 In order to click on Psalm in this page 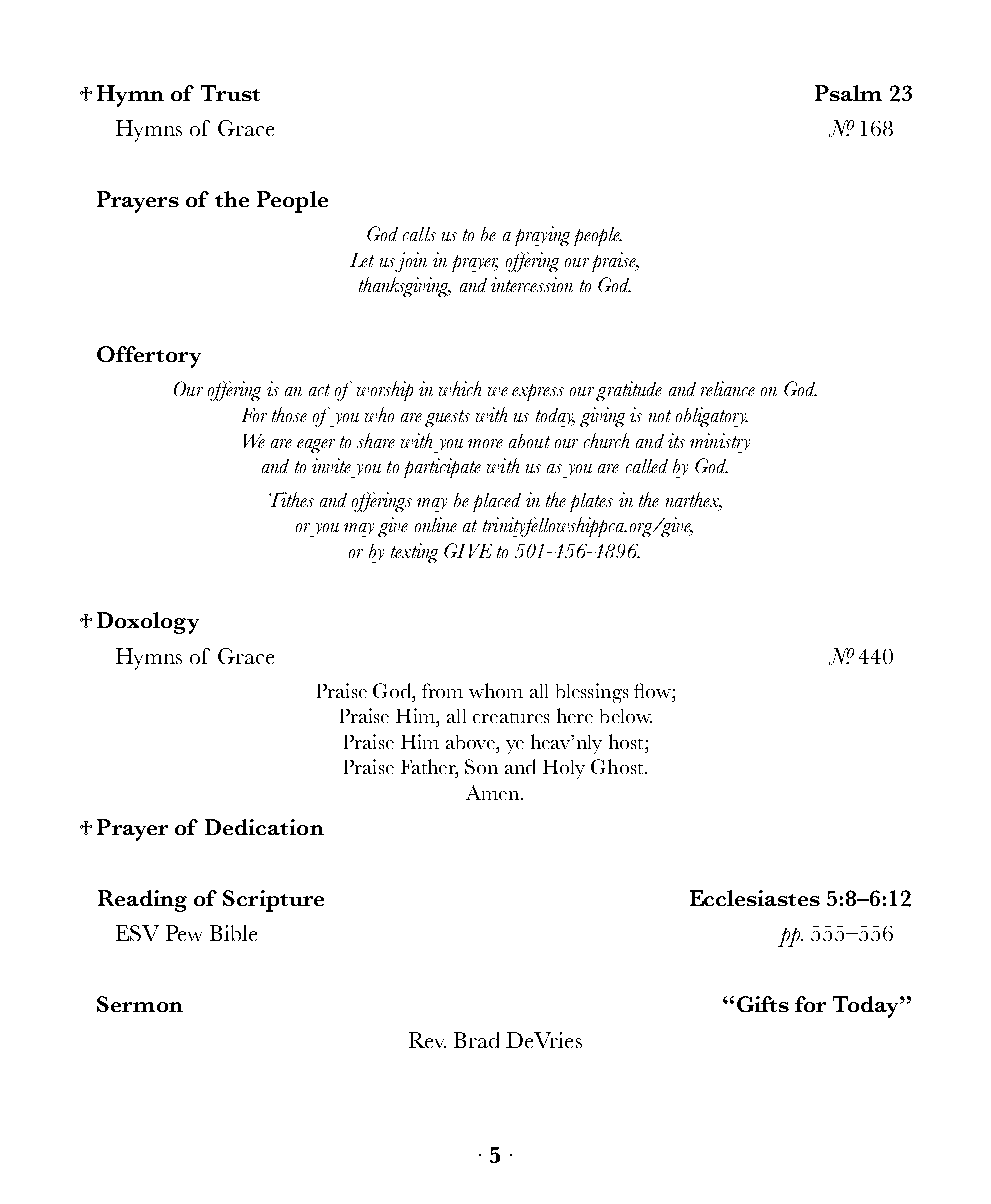, I will do `click(848, 93)`.
